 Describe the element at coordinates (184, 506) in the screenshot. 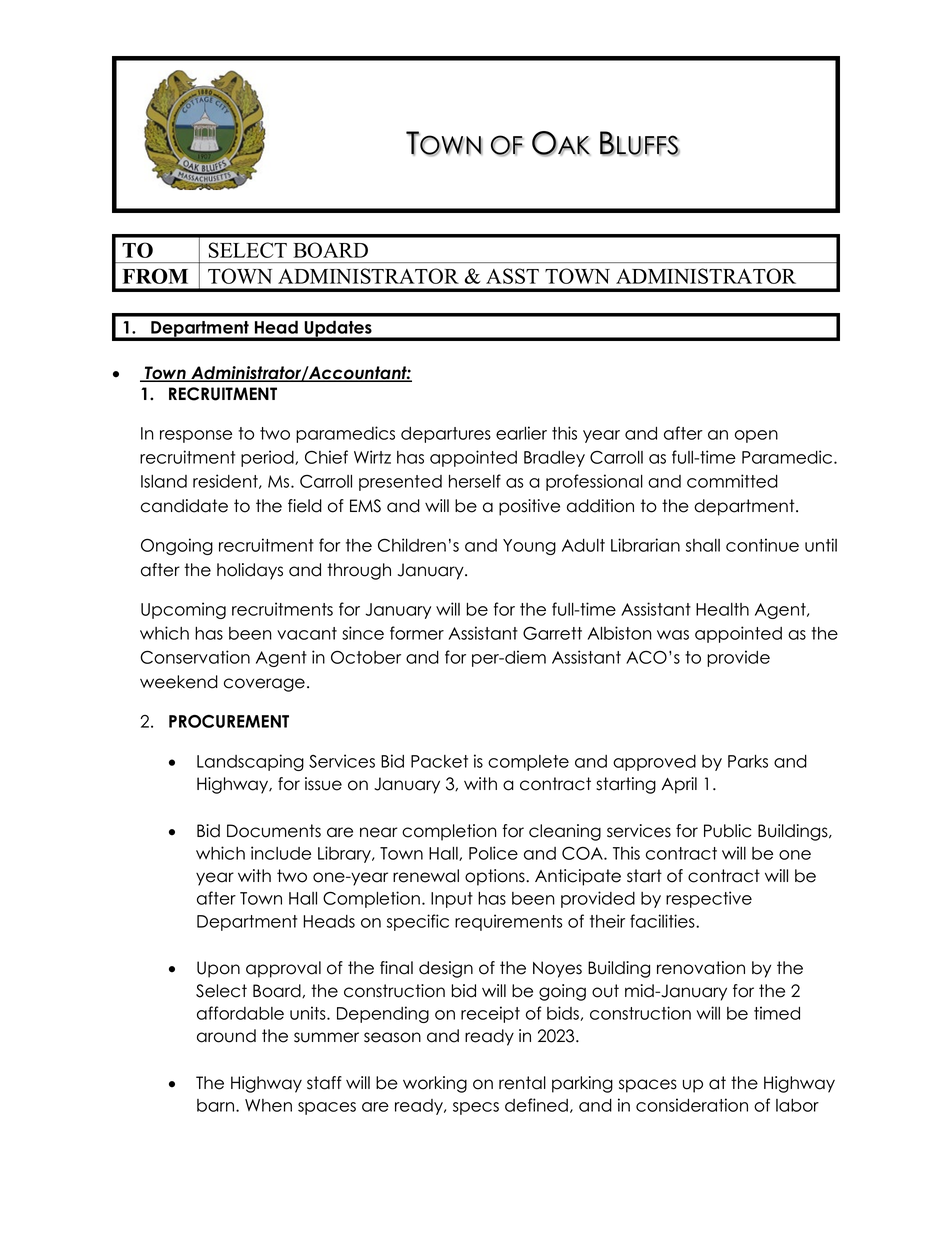

I see `candidate` at that location.
